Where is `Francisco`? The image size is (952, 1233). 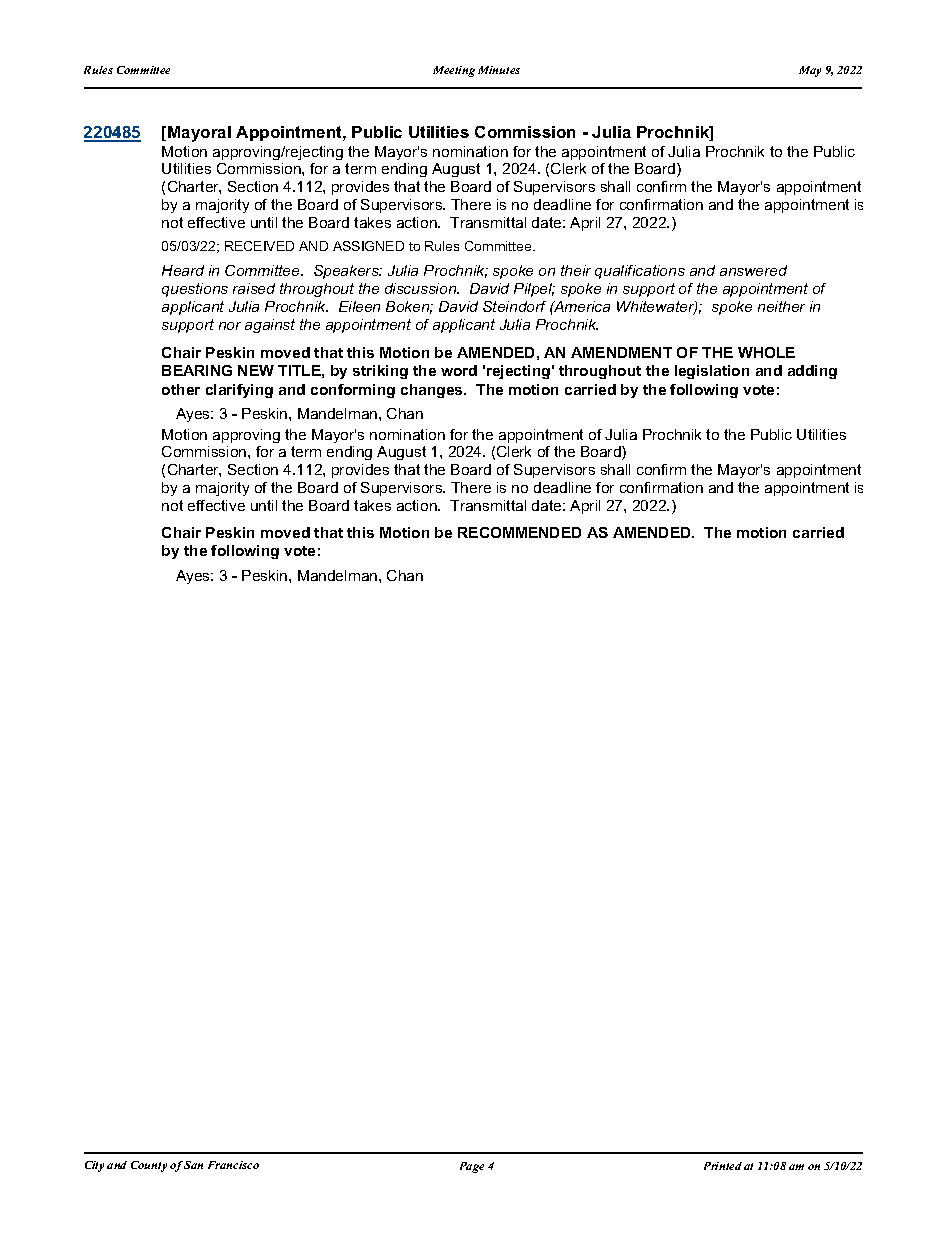
Francisco is located at coordinates (233, 1165).
